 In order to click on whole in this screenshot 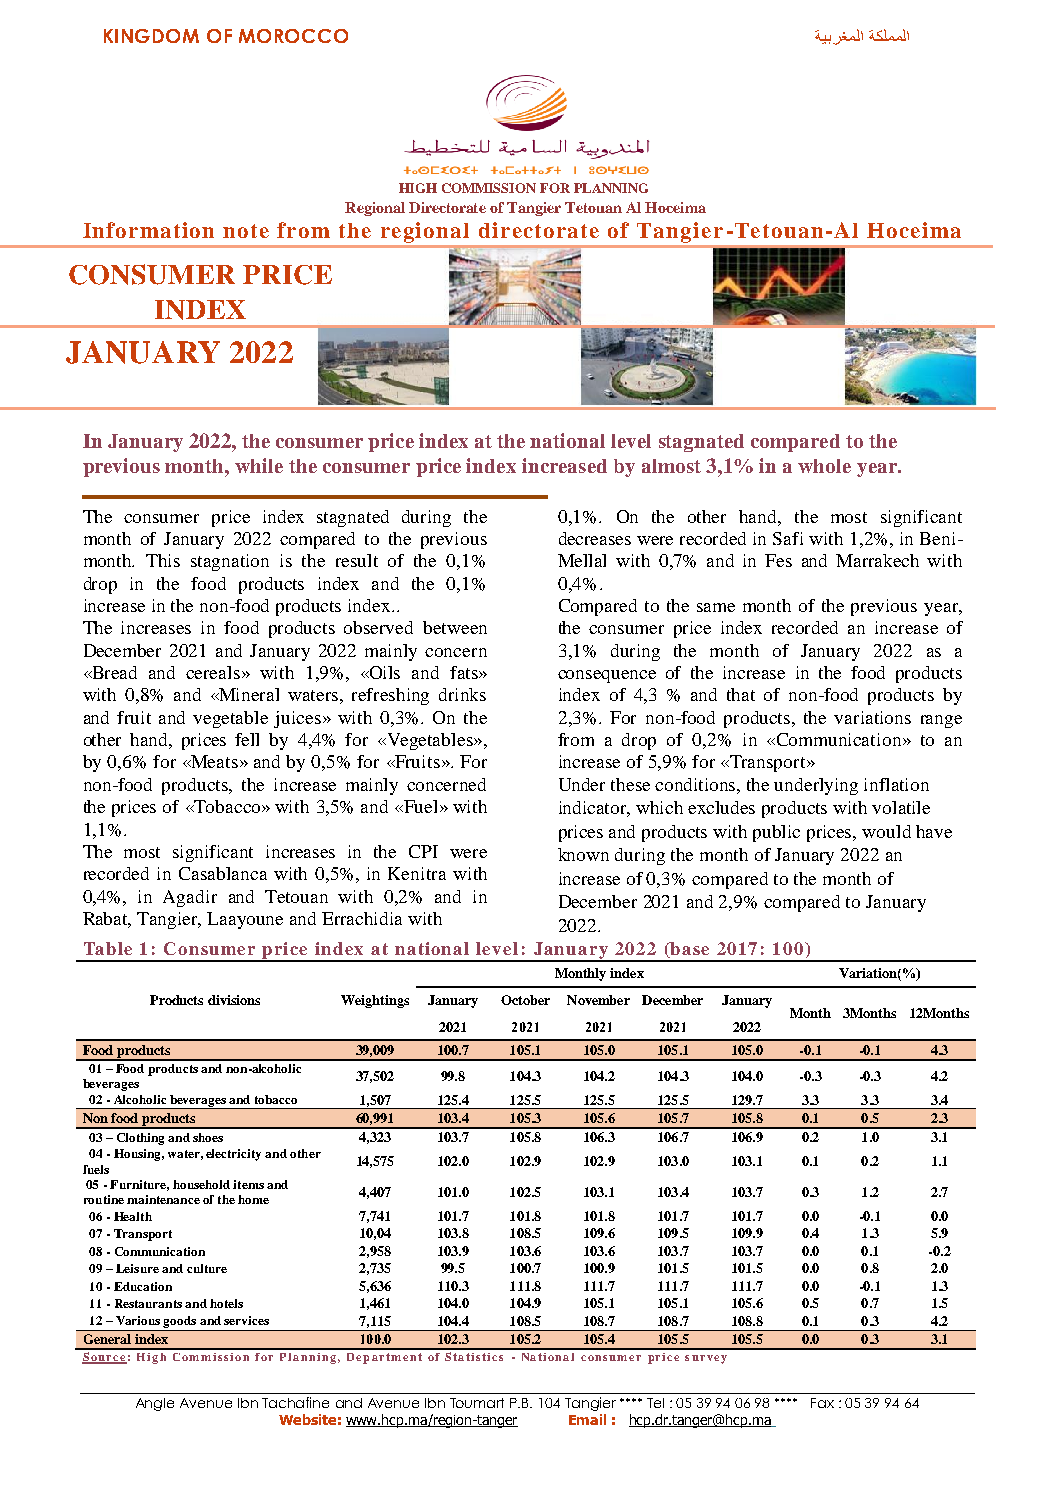, I will do `click(824, 466)`.
